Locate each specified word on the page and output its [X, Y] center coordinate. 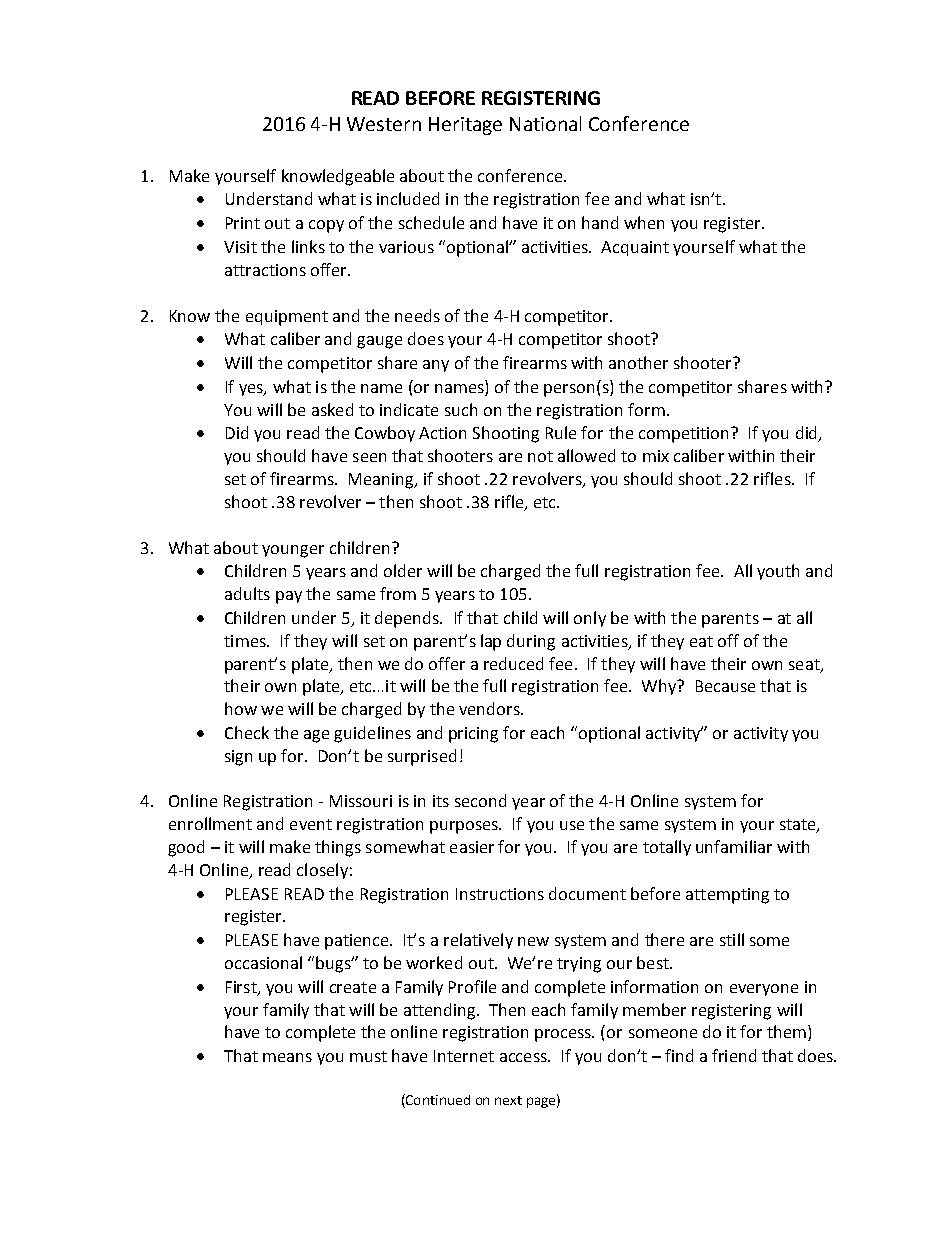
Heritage [465, 126]
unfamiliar [734, 846]
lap [491, 642]
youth [778, 572]
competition [685, 435]
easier [472, 847]
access [524, 1057]
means [287, 1057]
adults [247, 593]
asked [332, 409]
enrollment [210, 823]
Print [243, 223]
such [461, 409]
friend [734, 1055]
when [644, 222]
